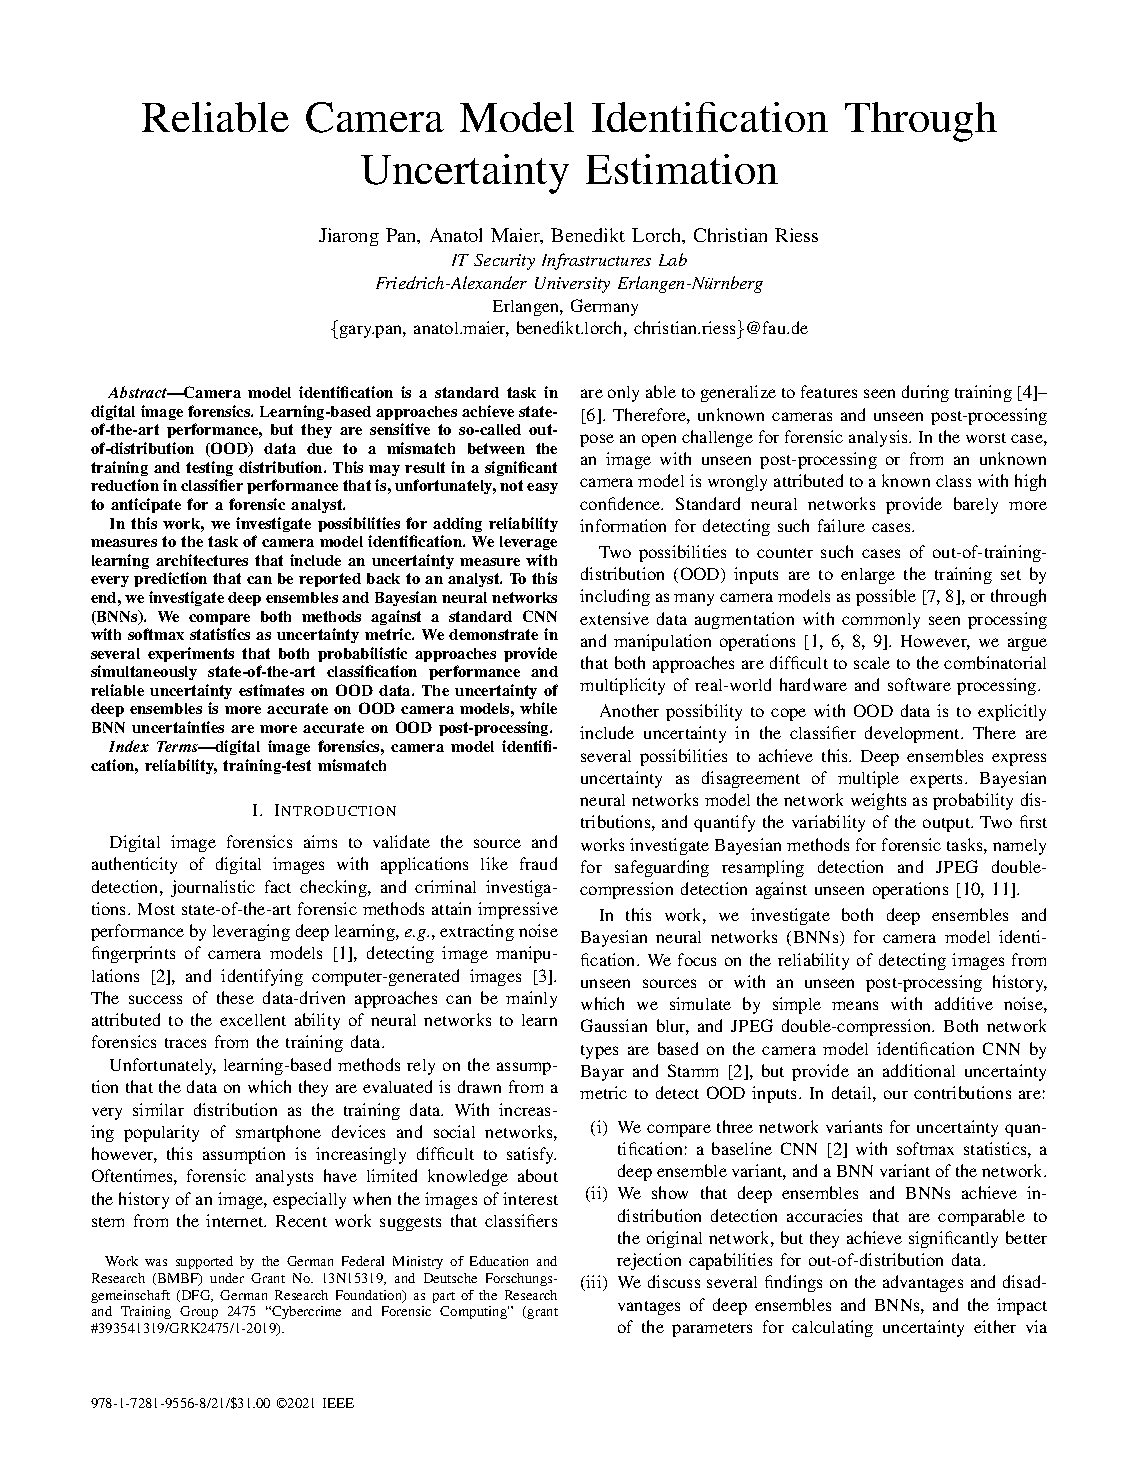  I want to click on fraud, so click(538, 863).
